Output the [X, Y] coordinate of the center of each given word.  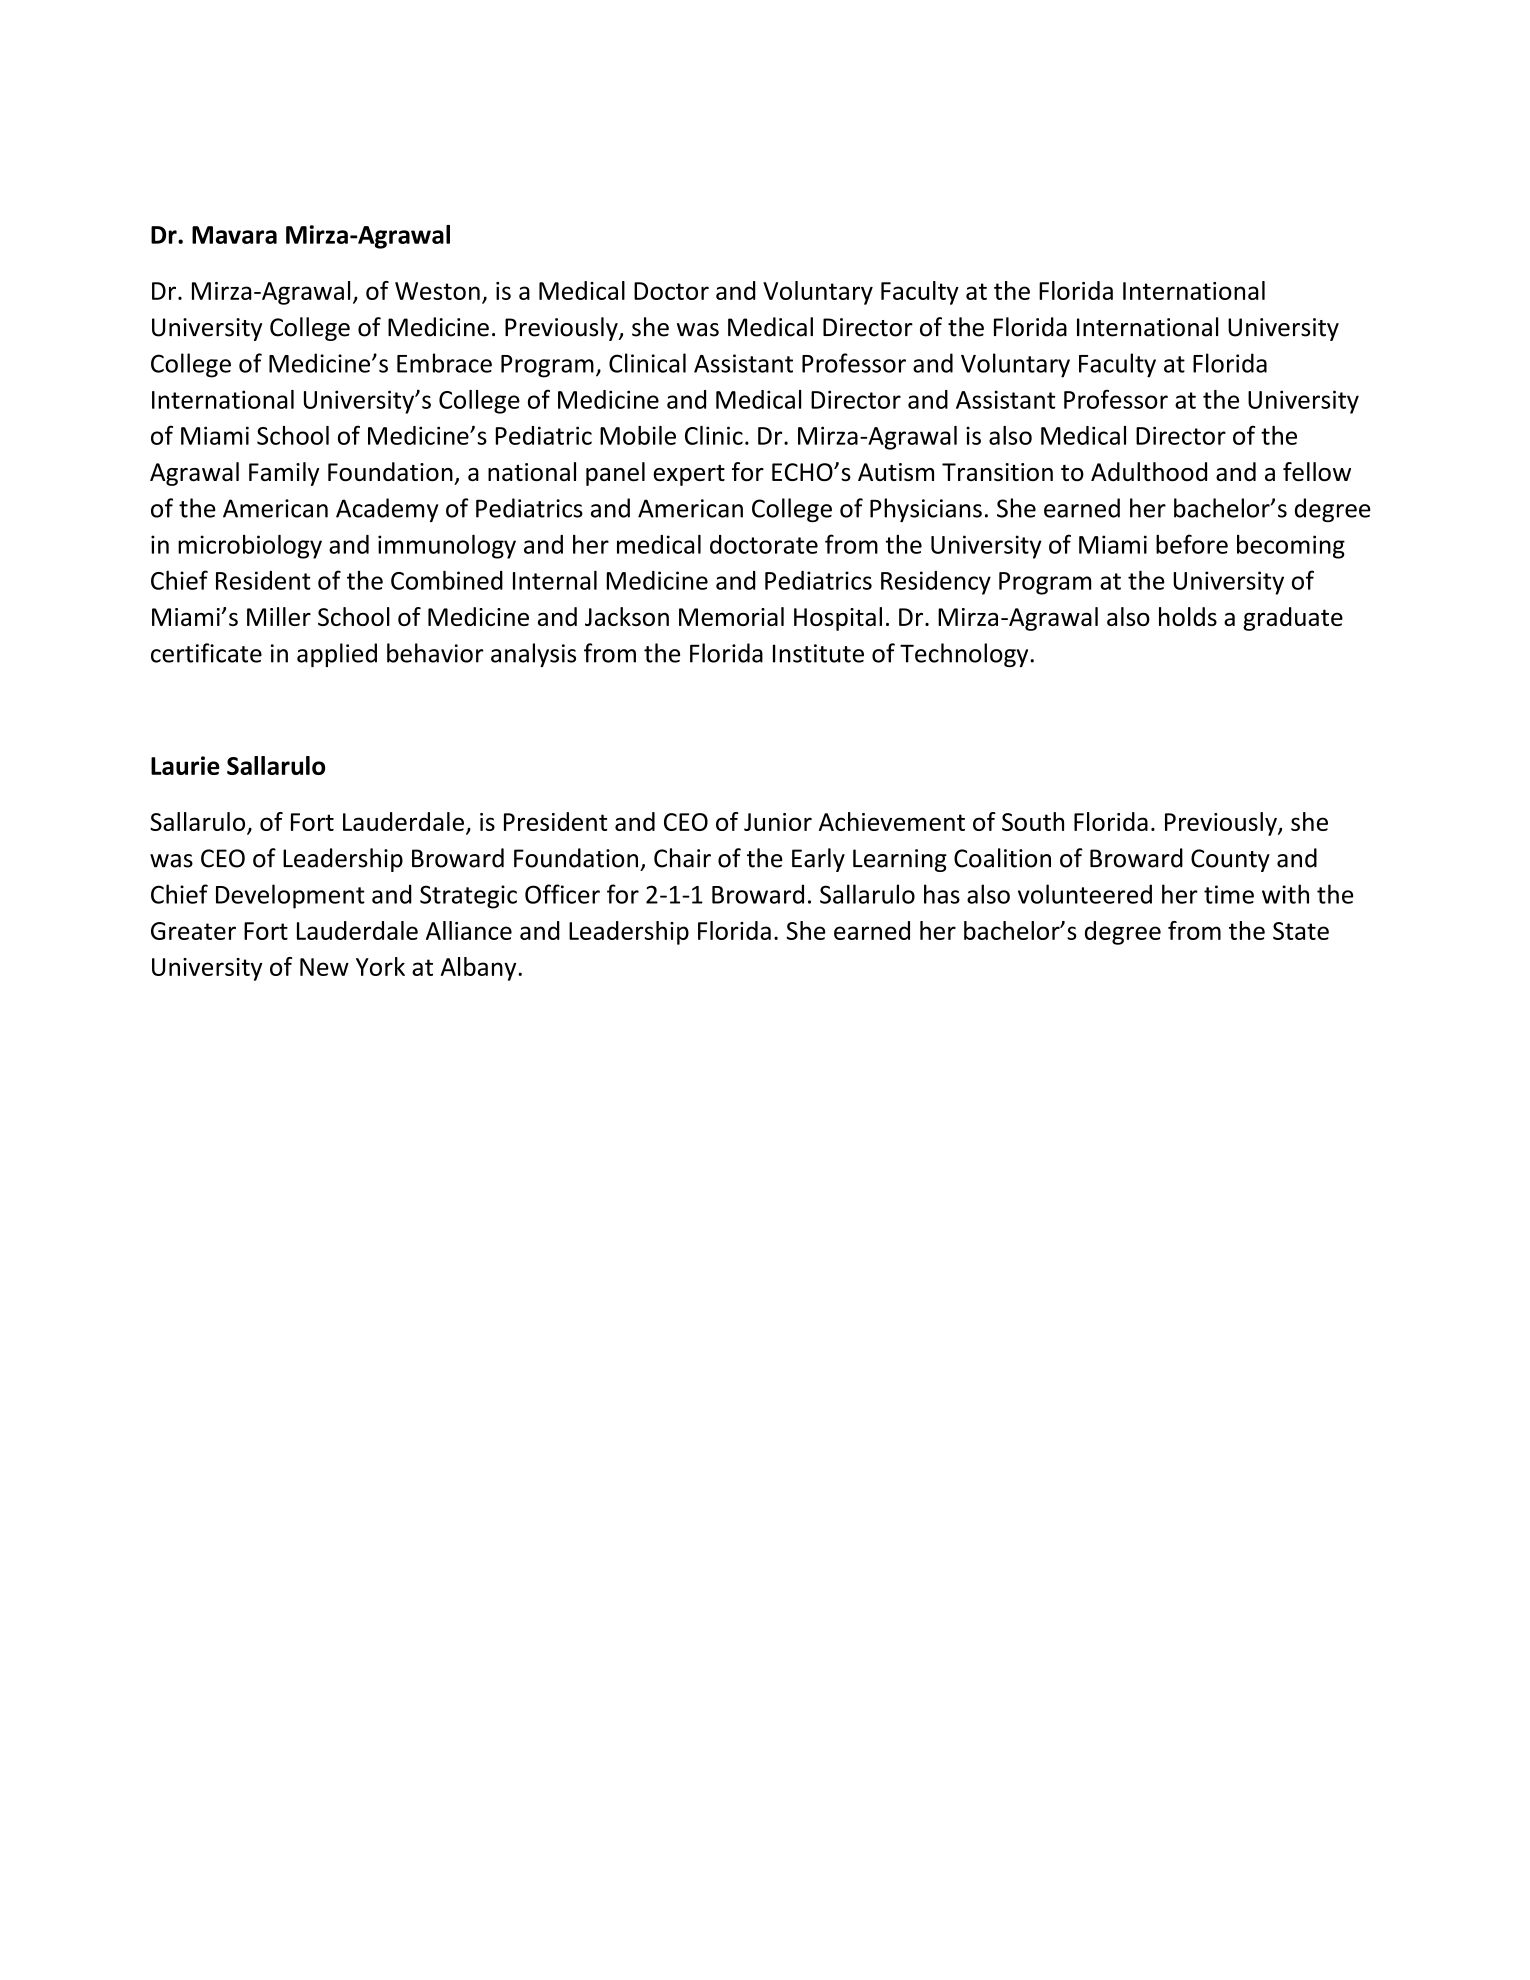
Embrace [444, 363]
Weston [437, 291]
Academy [387, 510]
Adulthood [1149, 471]
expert [689, 475]
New [324, 967]
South [1033, 821]
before [1192, 544]
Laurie [185, 765]
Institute [818, 653]
